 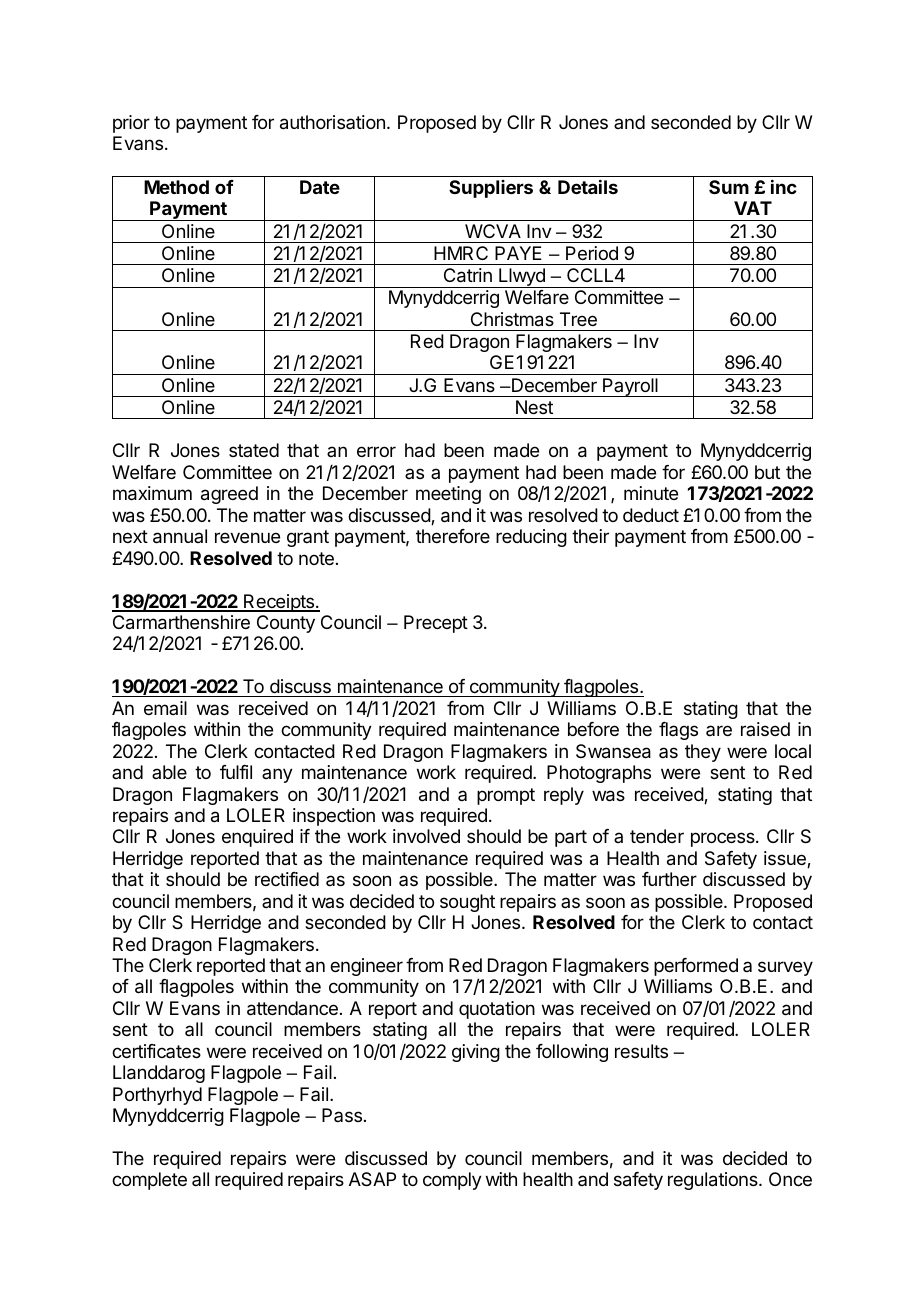 What do you see at coordinates (149, 1181) in the screenshot?
I see `complete` at bounding box center [149, 1181].
